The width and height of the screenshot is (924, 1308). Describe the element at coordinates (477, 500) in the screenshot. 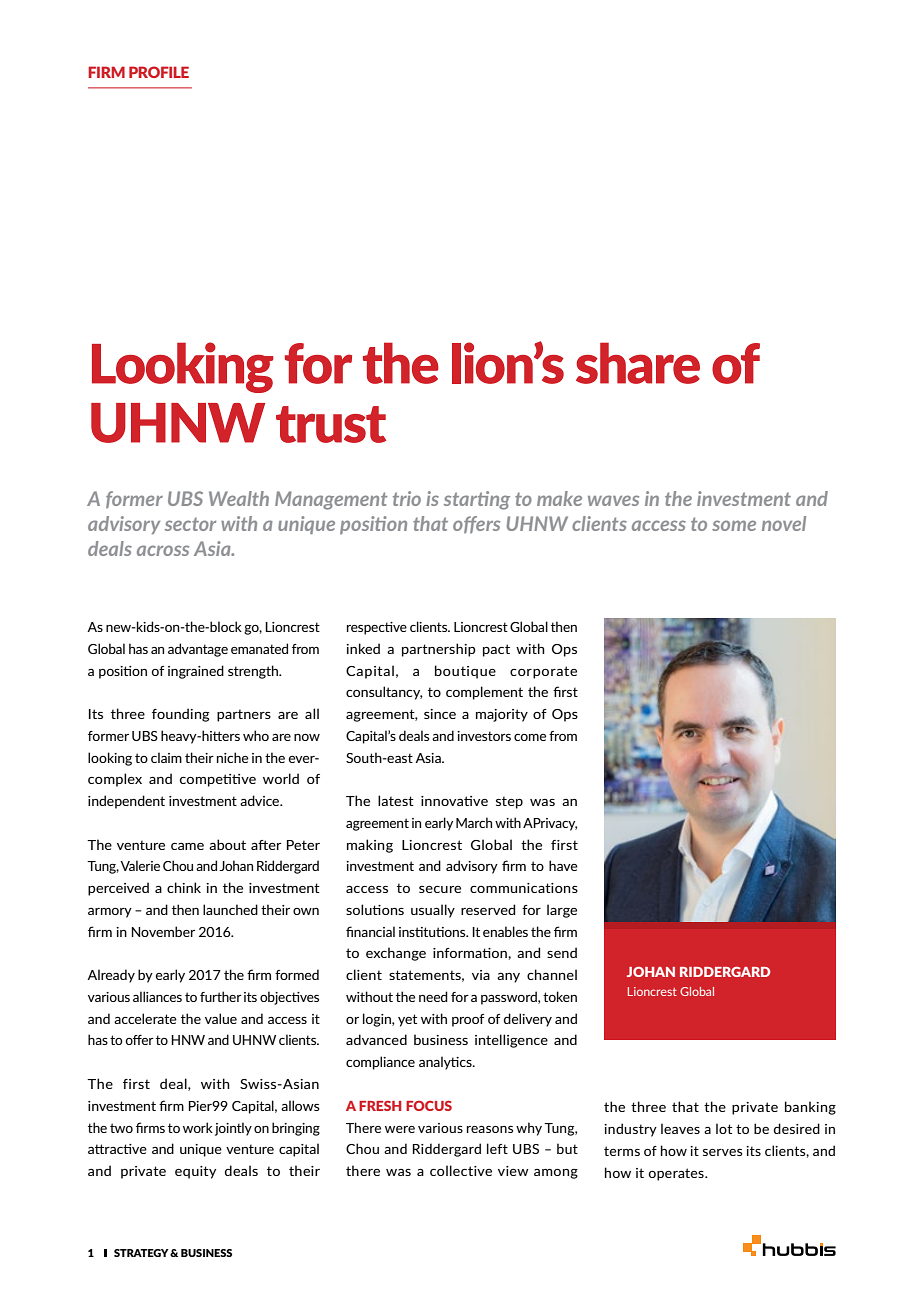

I see `starting` at that location.
